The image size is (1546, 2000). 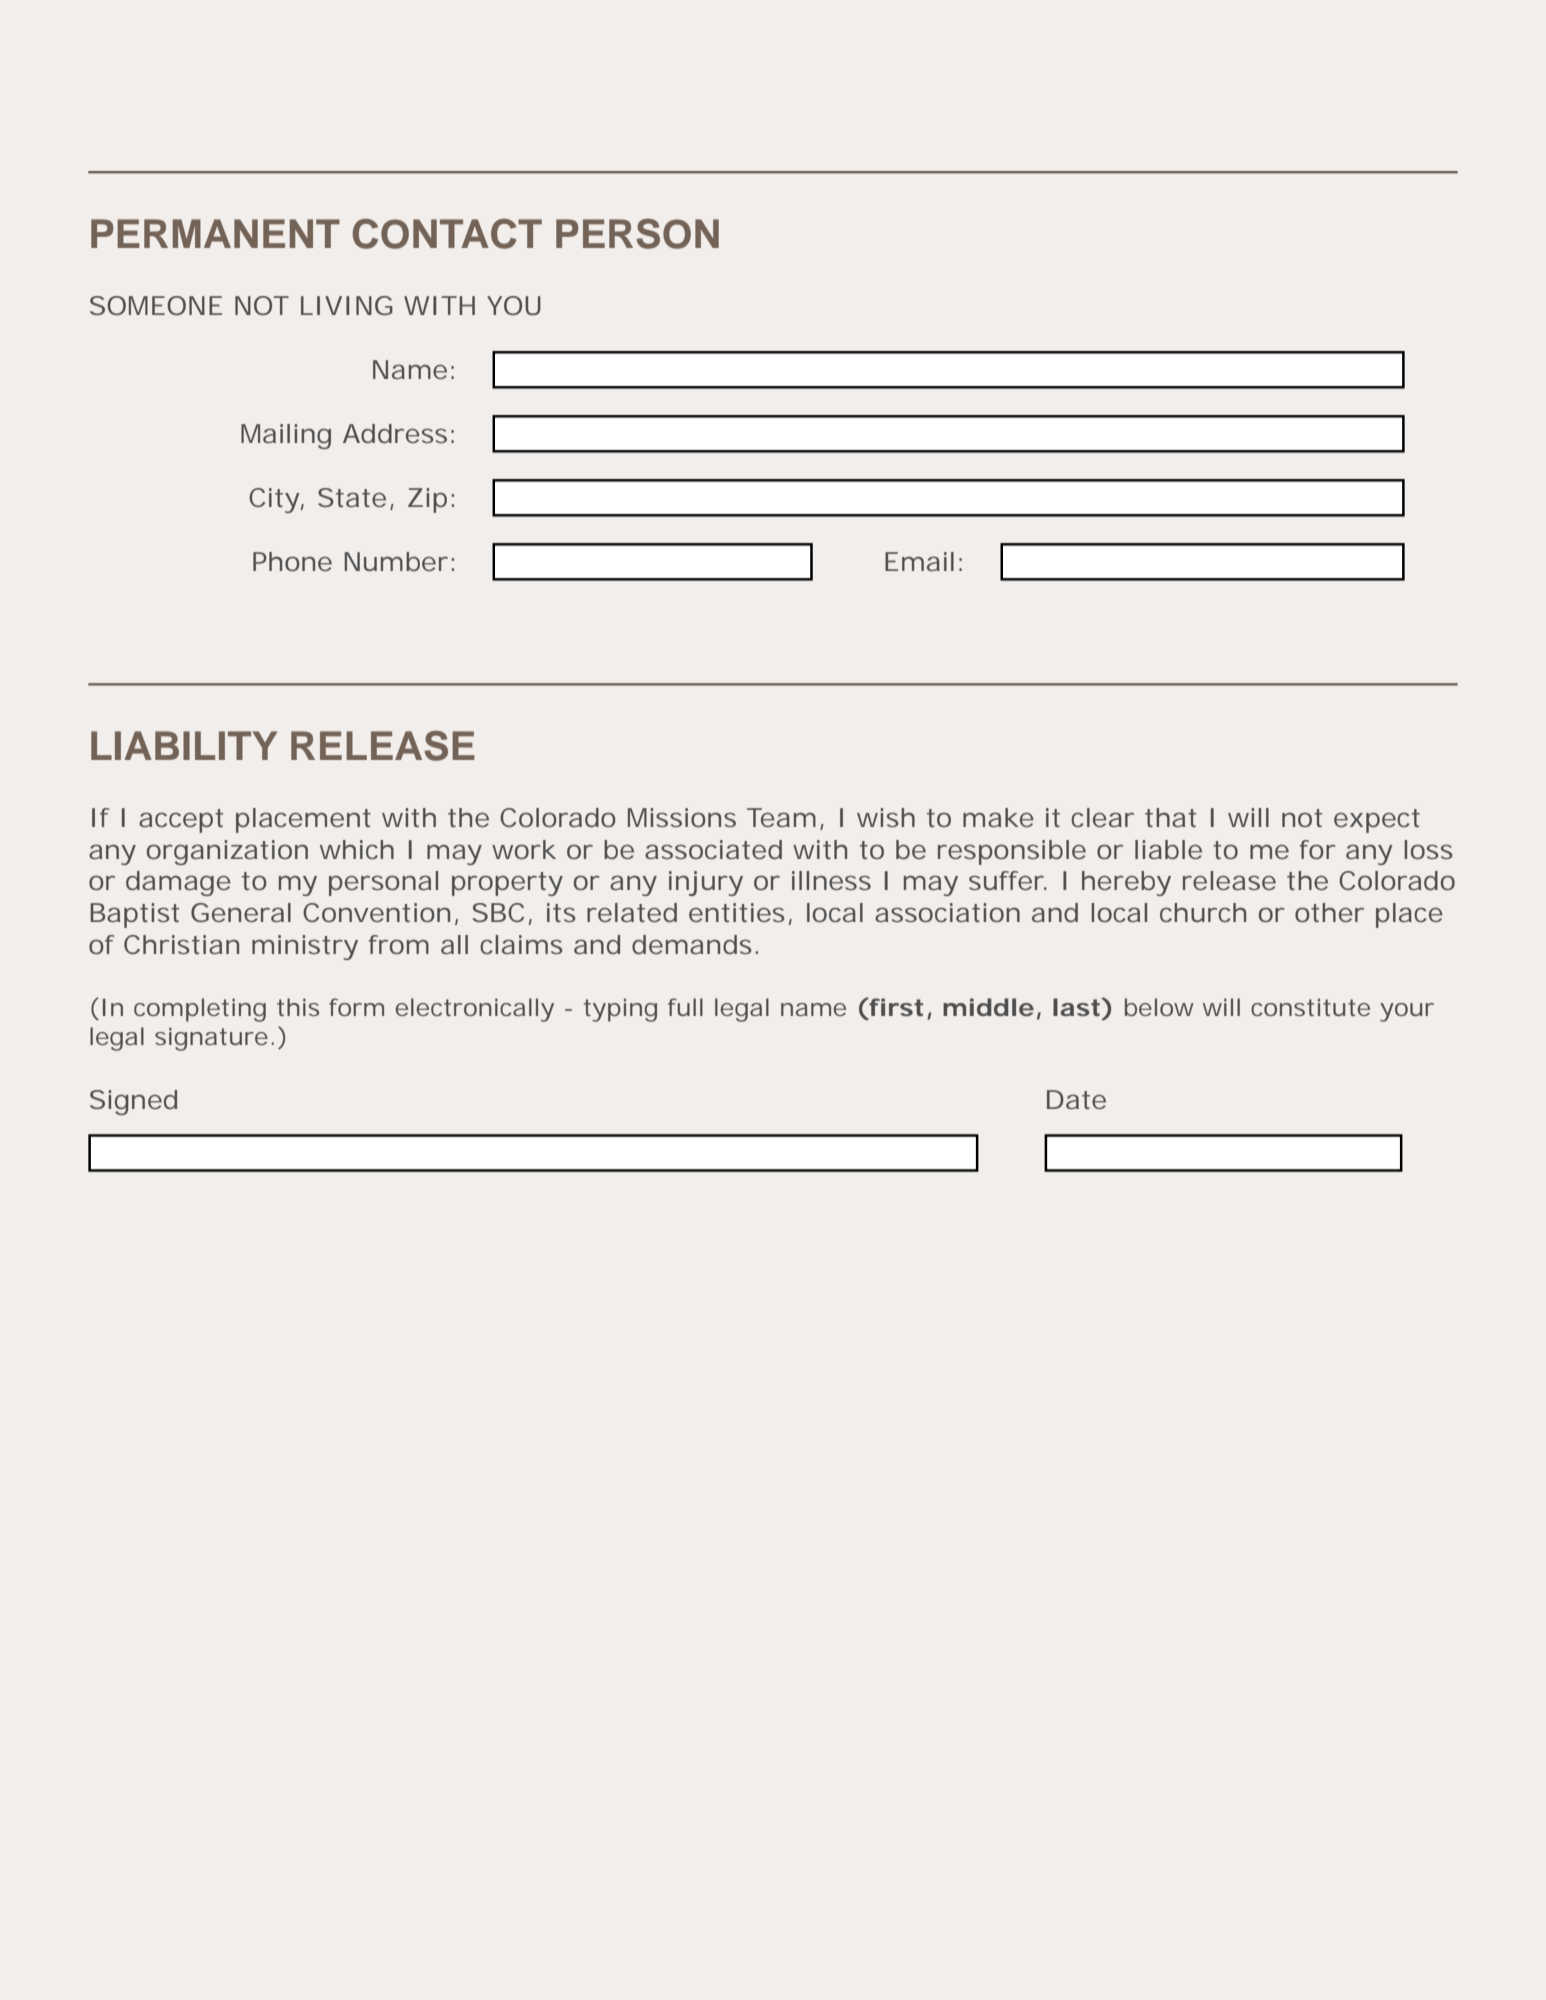 What do you see at coordinates (447, 234) in the screenshot?
I see `CONTACT` at bounding box center [447, 234].
